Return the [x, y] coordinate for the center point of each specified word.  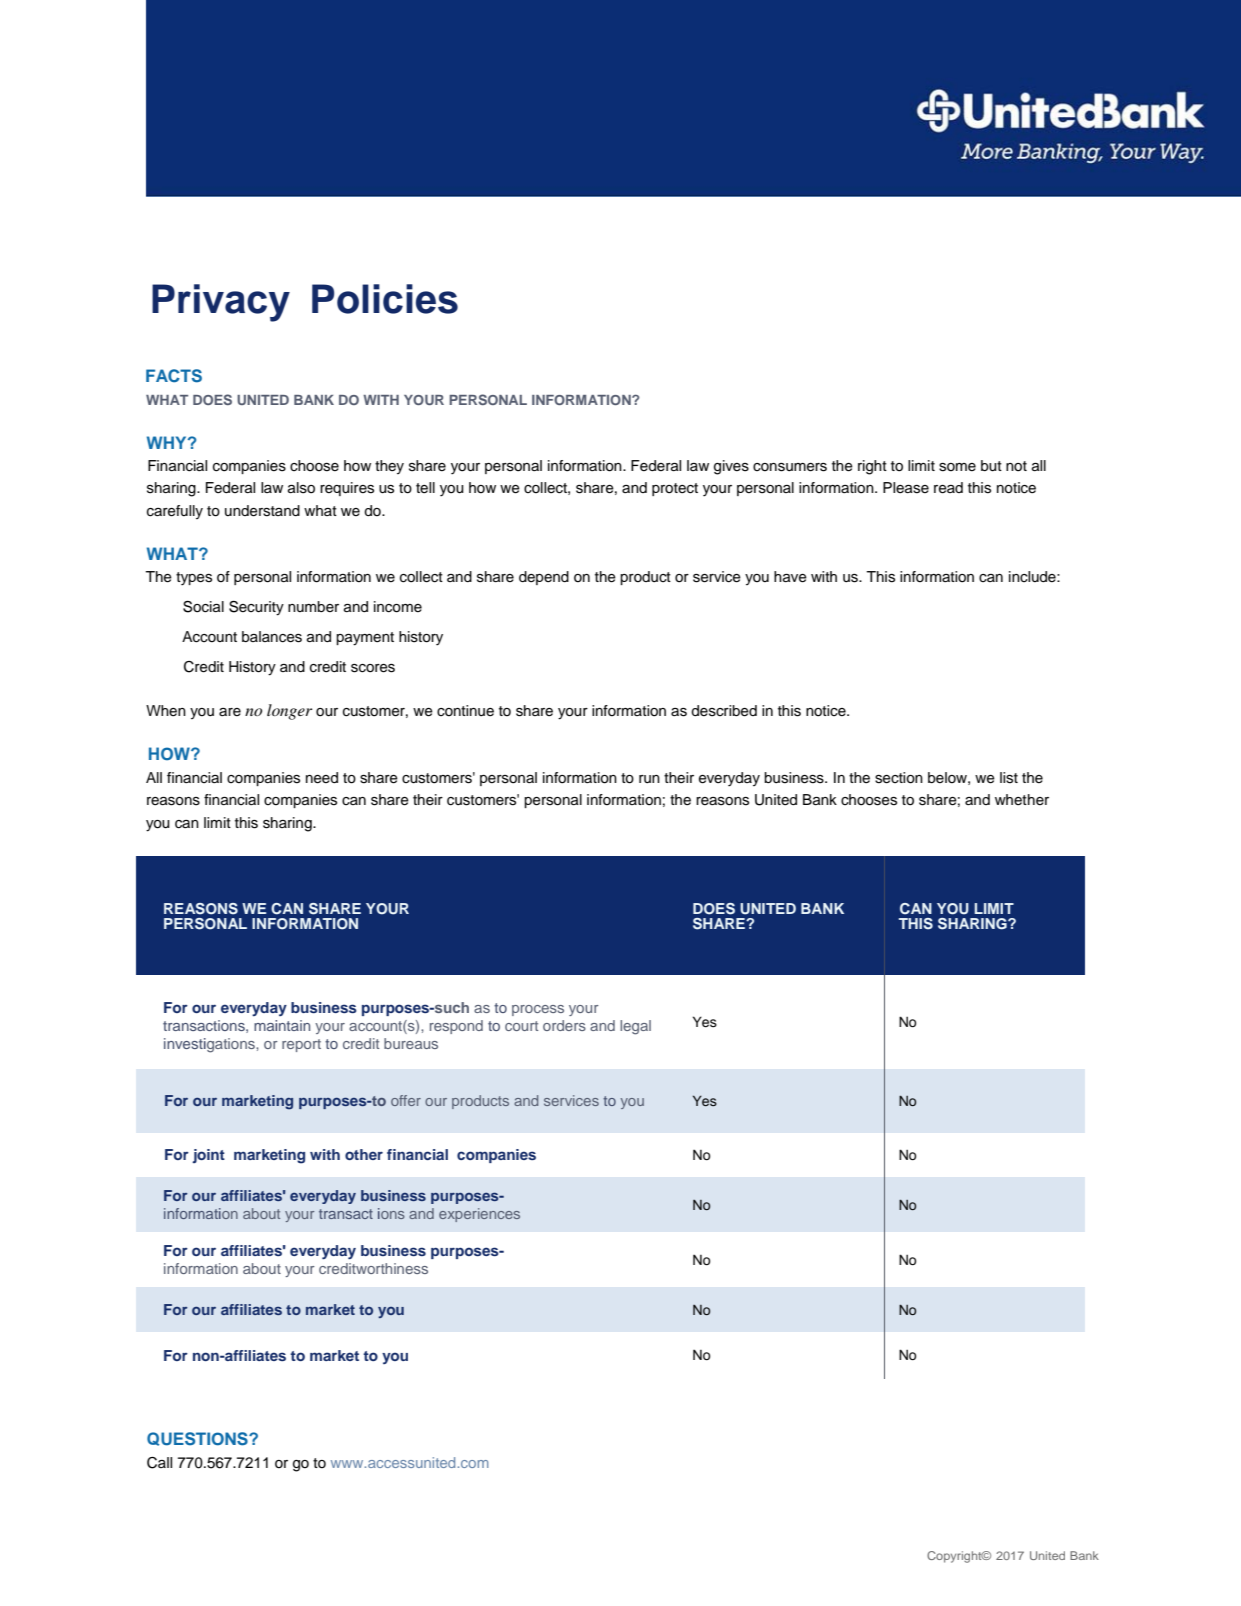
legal [635, 1027]
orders [564, 1025]
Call [159, 1463]
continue [465, 711]
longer [289, 712]
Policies [385, 299]
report [301, 1045]
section [899, 778]
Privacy [221, 303]
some [957, 467]
